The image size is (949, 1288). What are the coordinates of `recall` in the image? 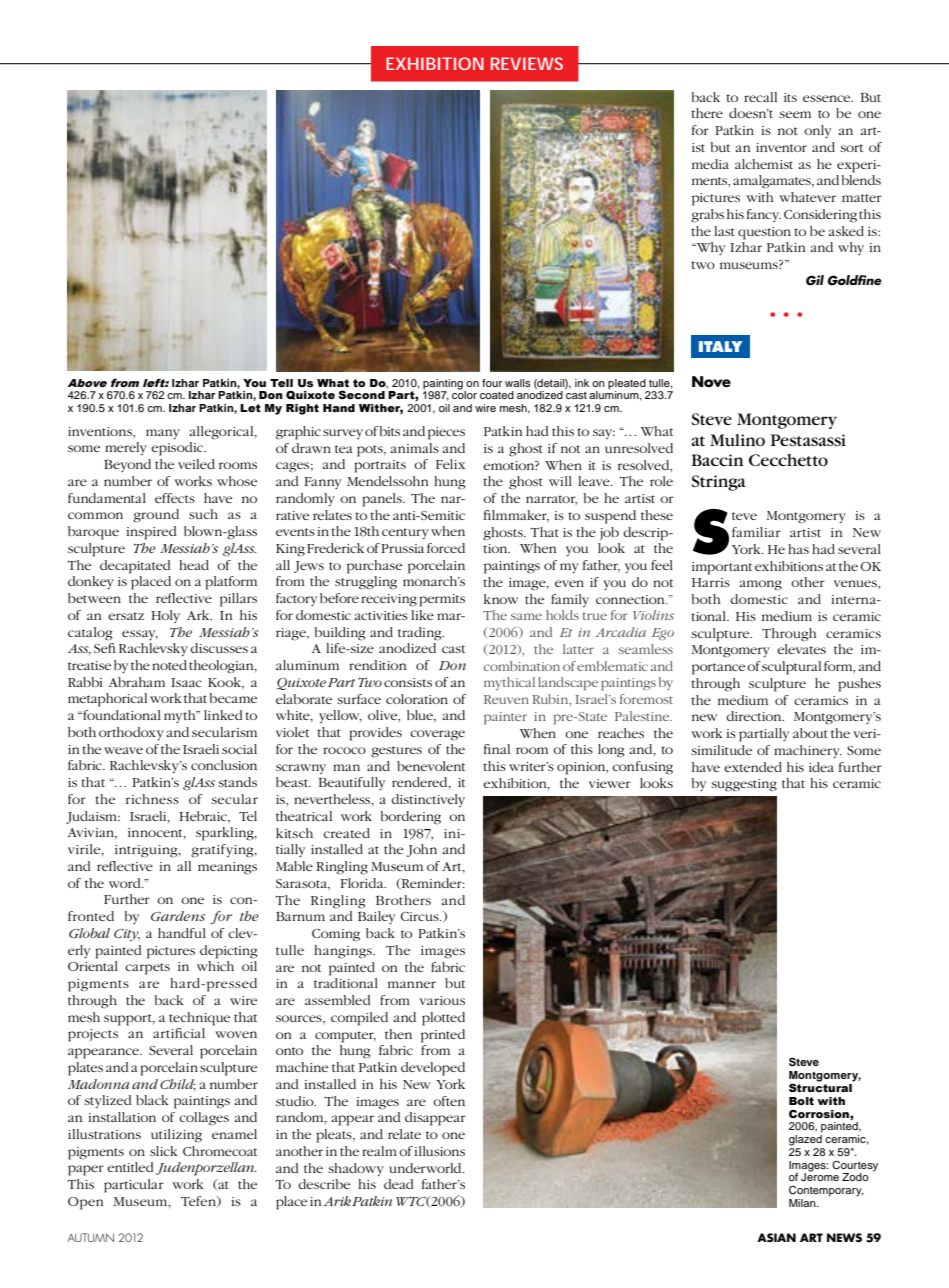 It's located at (760, 97).
